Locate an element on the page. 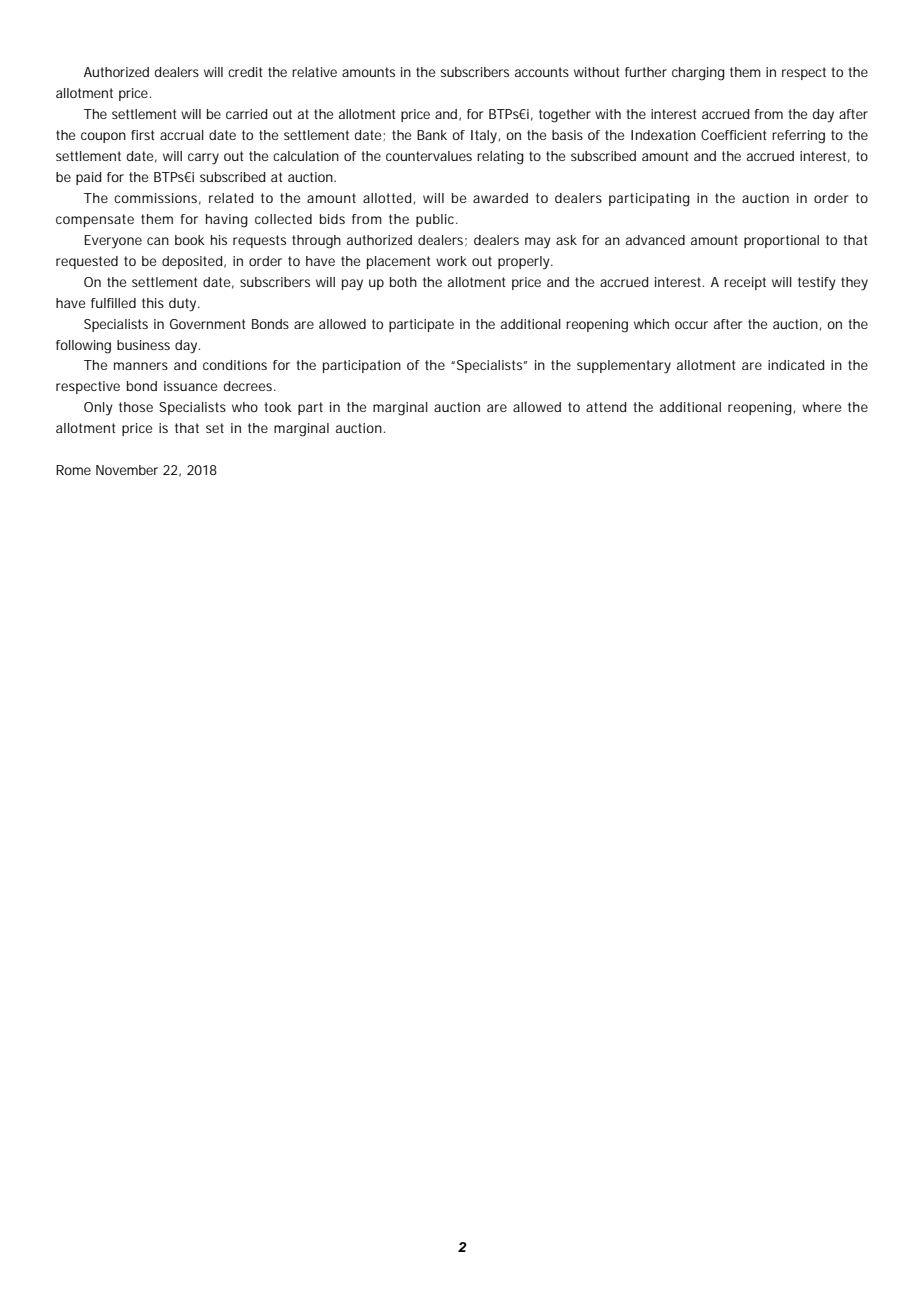 Image resolution: width=924 pixels, height=1308 pixels. work is located at coordinates (451, 261).
